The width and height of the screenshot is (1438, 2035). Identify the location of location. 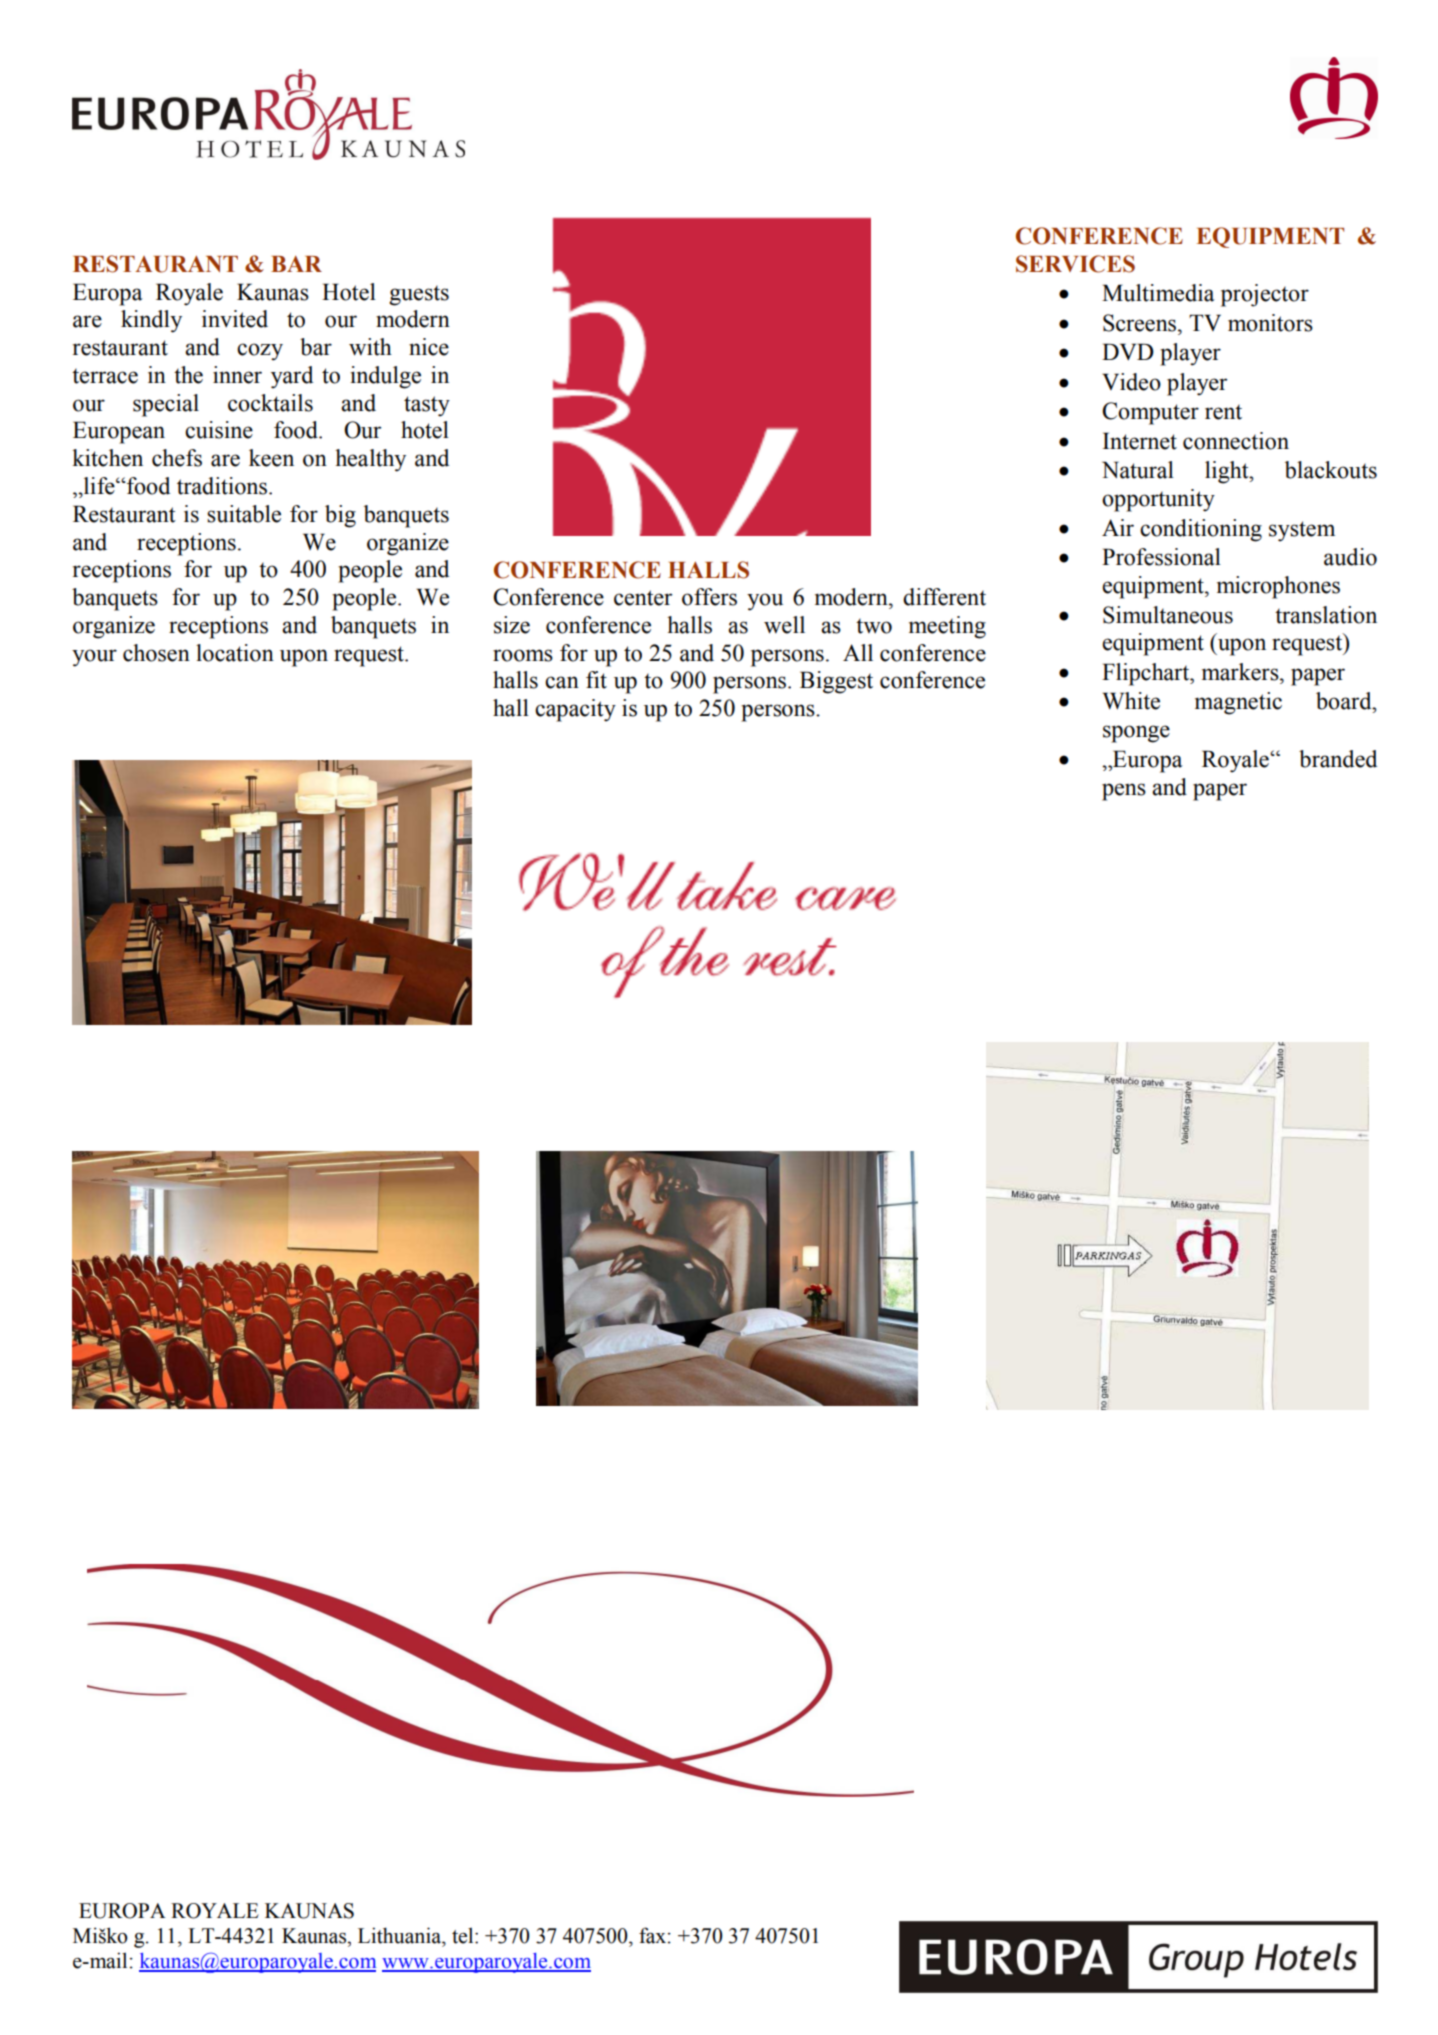
(235, 653).
